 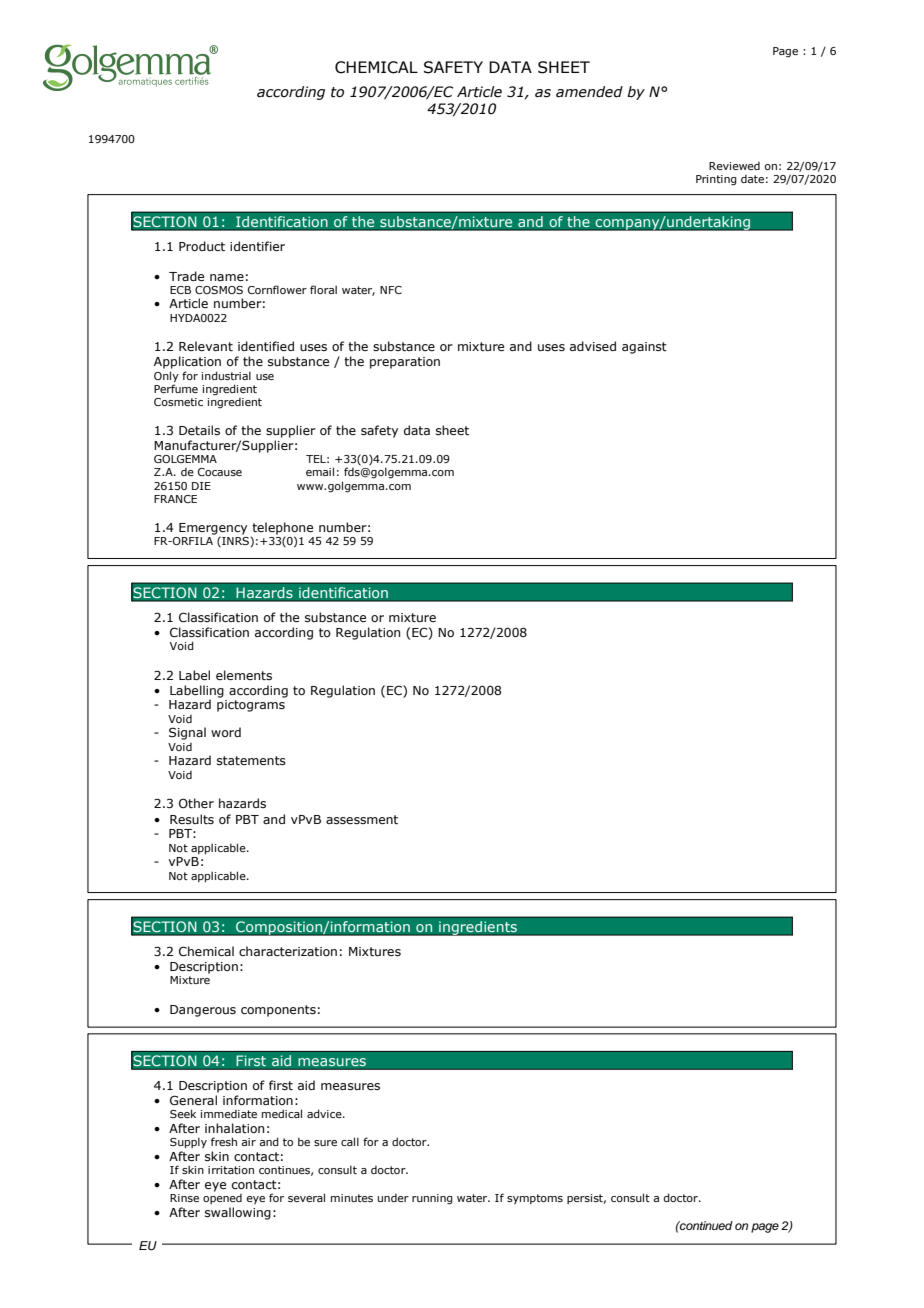 I want to click on Details, so click(x=199, y=430).
